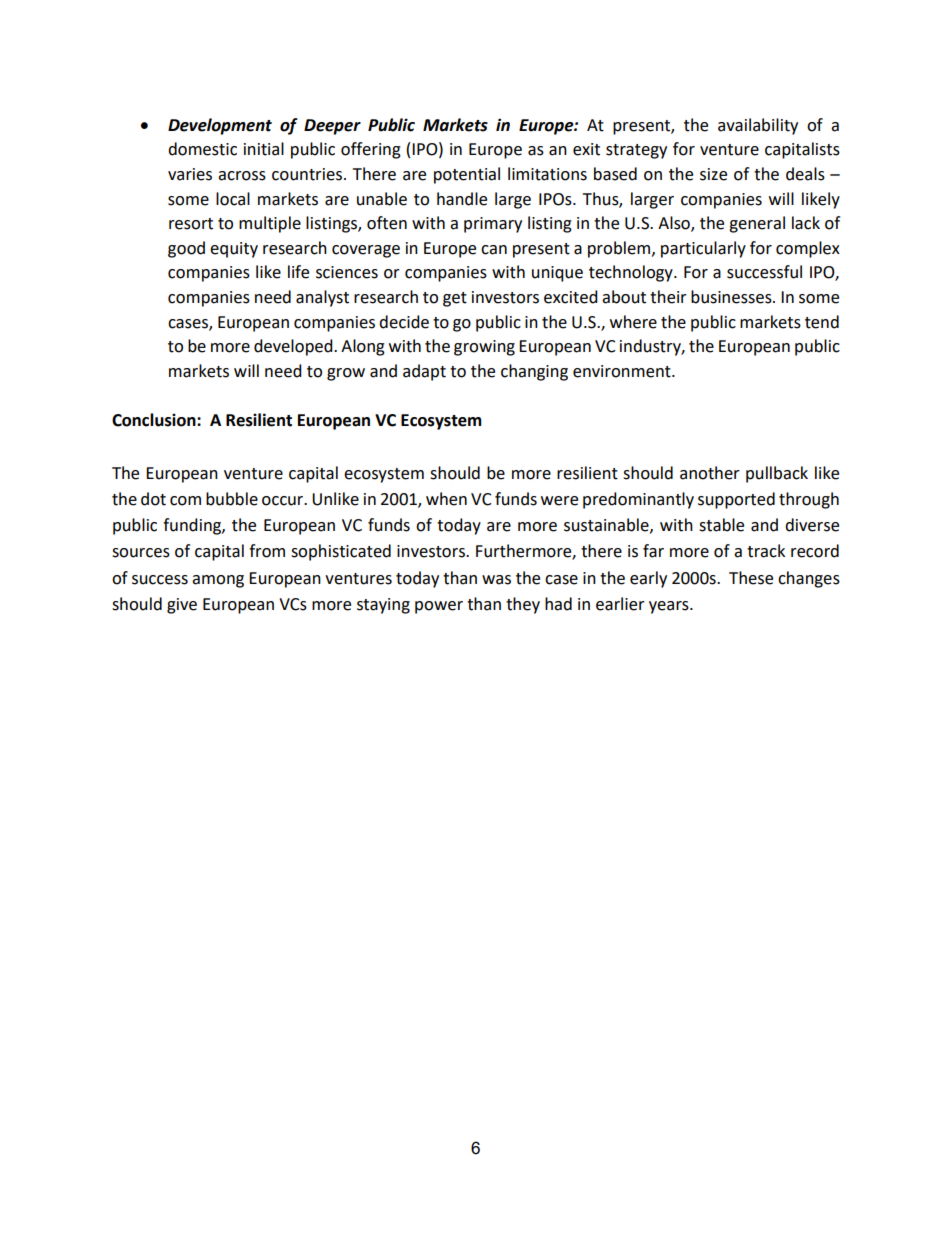  I want to click on potential, so click(467, 175).
